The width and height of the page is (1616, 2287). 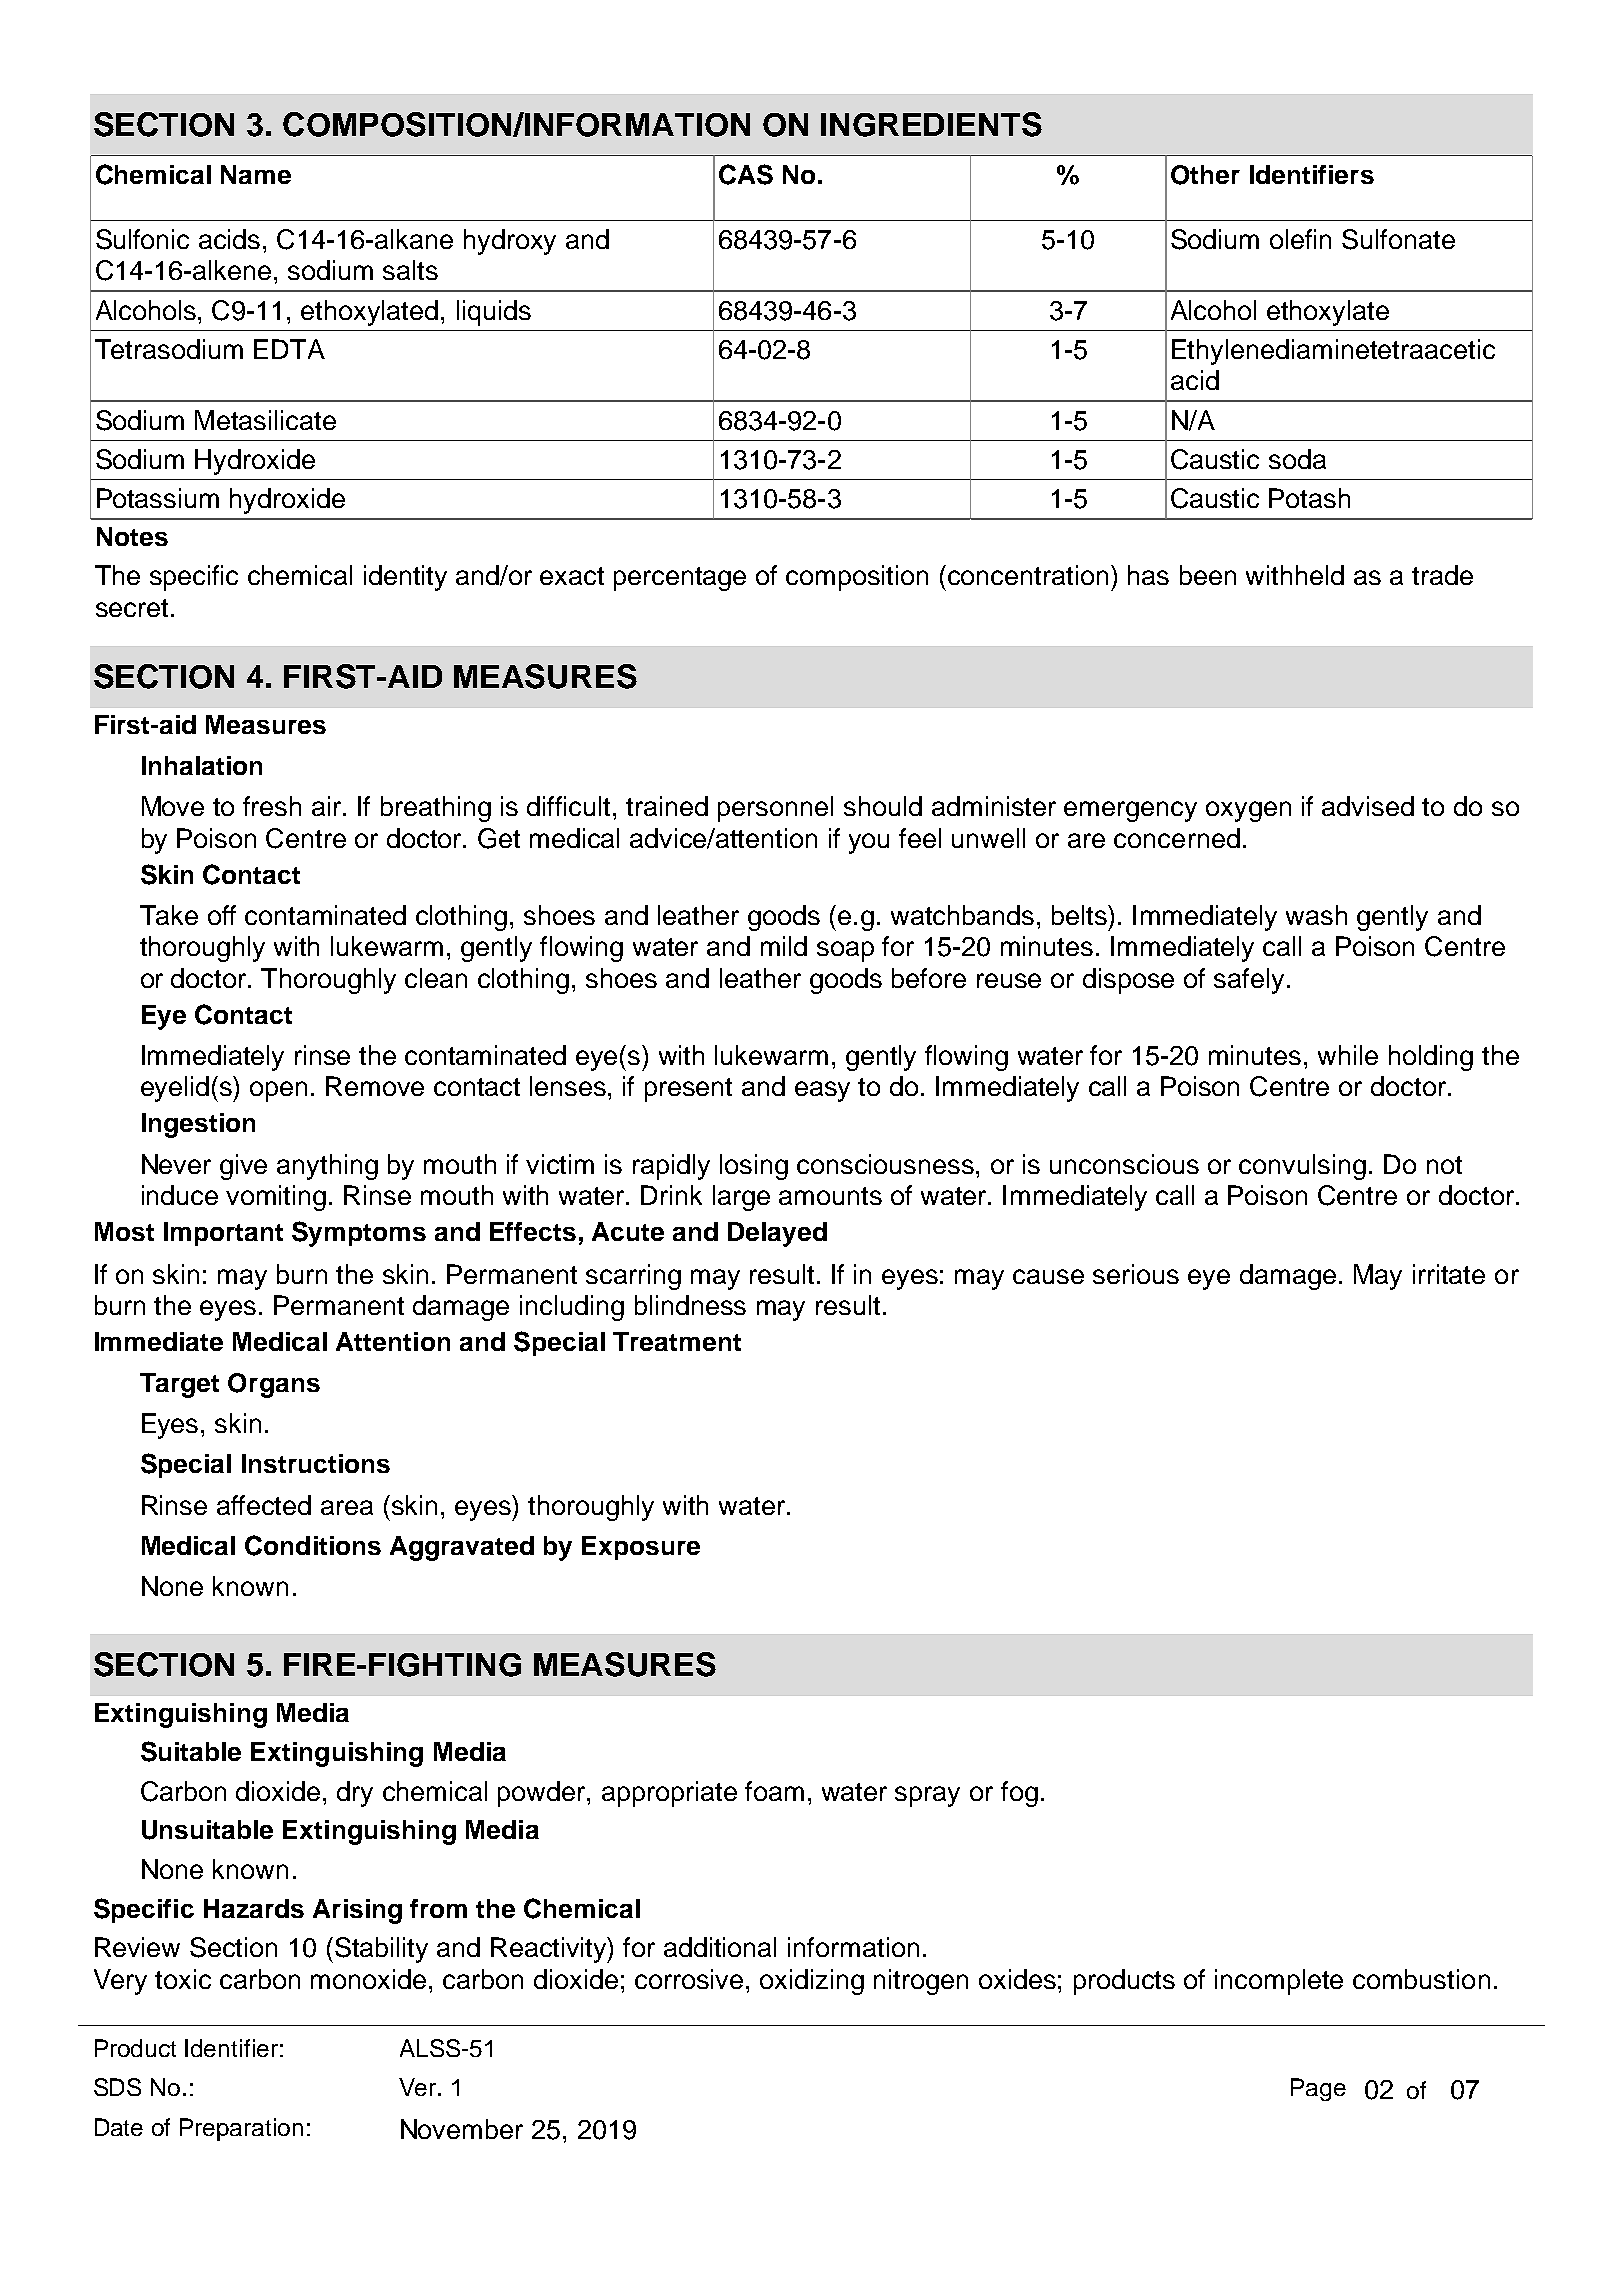 What do you see at coordinates (278, 1091) in the page?
I see `open` at bounding box center [278, 1091].
